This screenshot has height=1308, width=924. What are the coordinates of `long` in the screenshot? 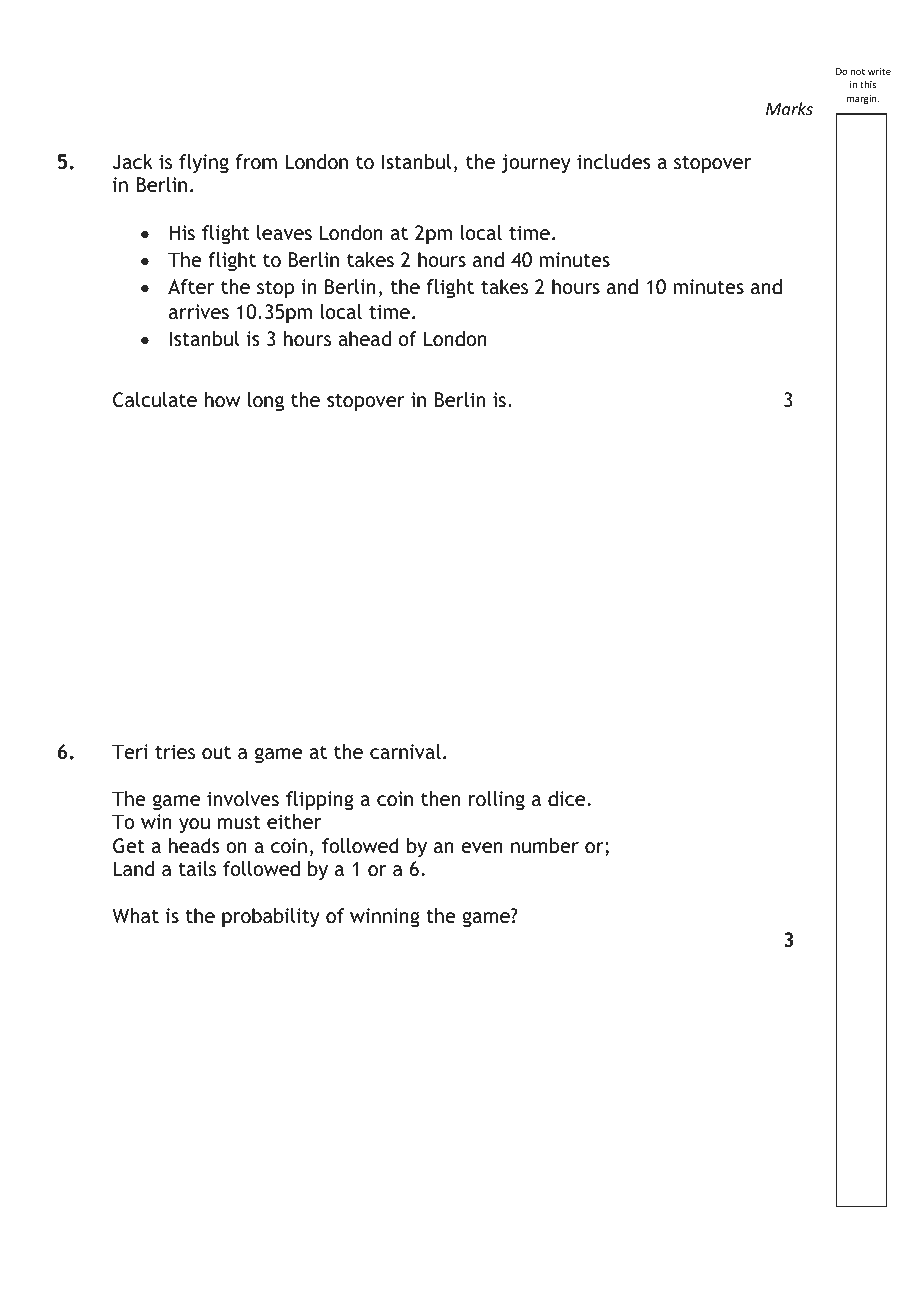 It's located at (266, 401).
